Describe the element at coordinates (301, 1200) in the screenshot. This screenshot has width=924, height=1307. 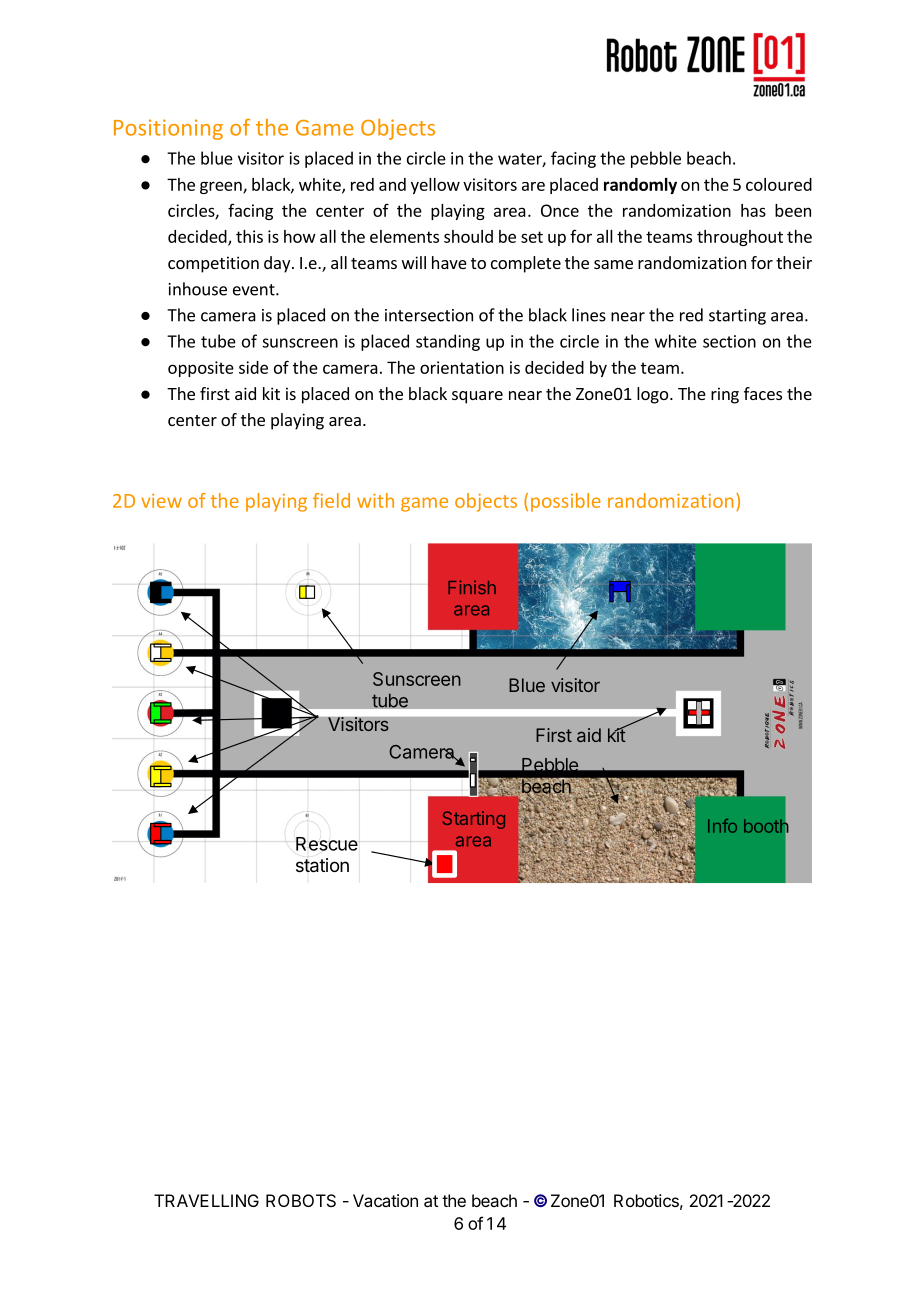
I see `ROBOTS` at that location.
